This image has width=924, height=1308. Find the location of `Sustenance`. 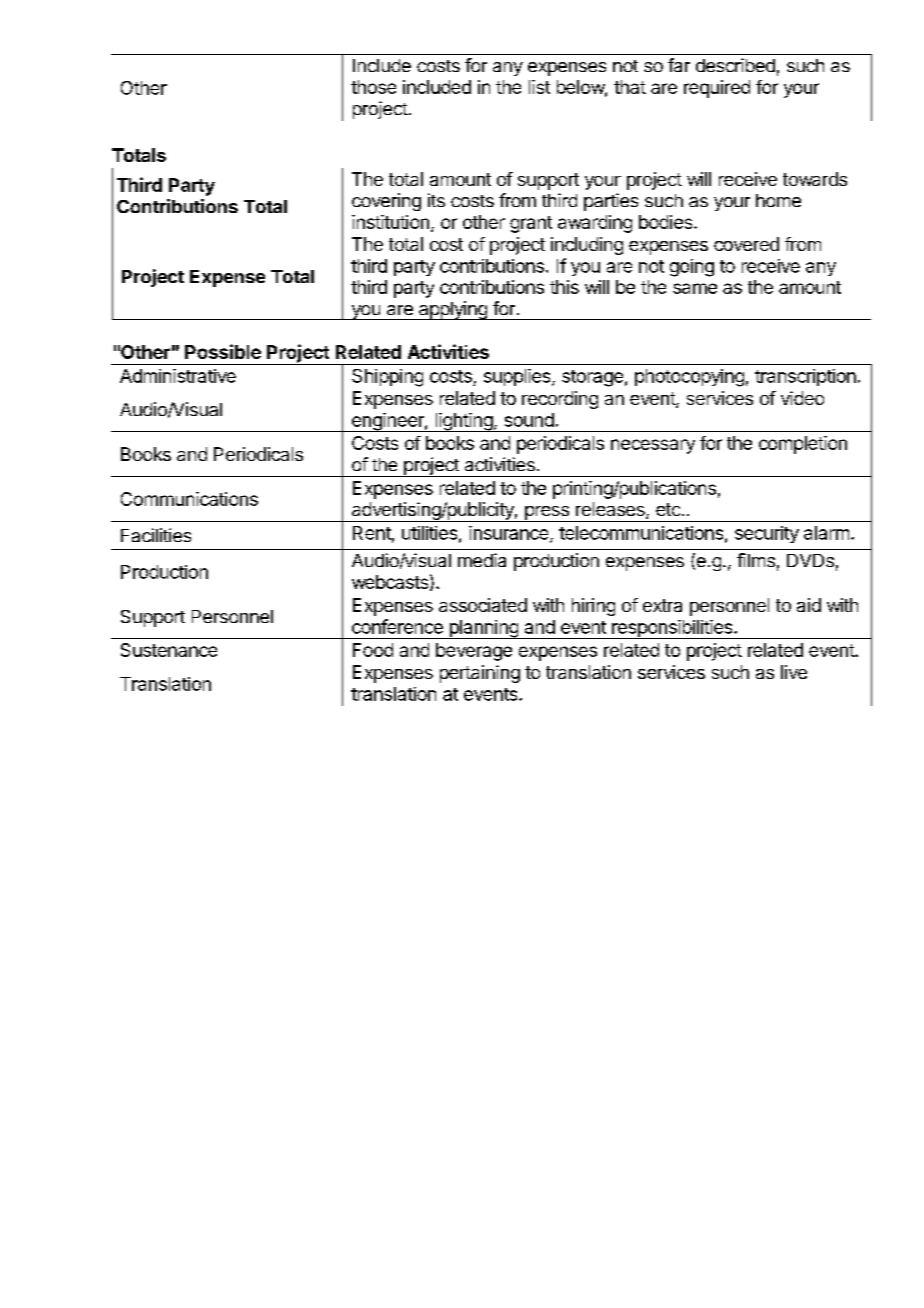

Sustenance is located at coordinates (169, 650).
